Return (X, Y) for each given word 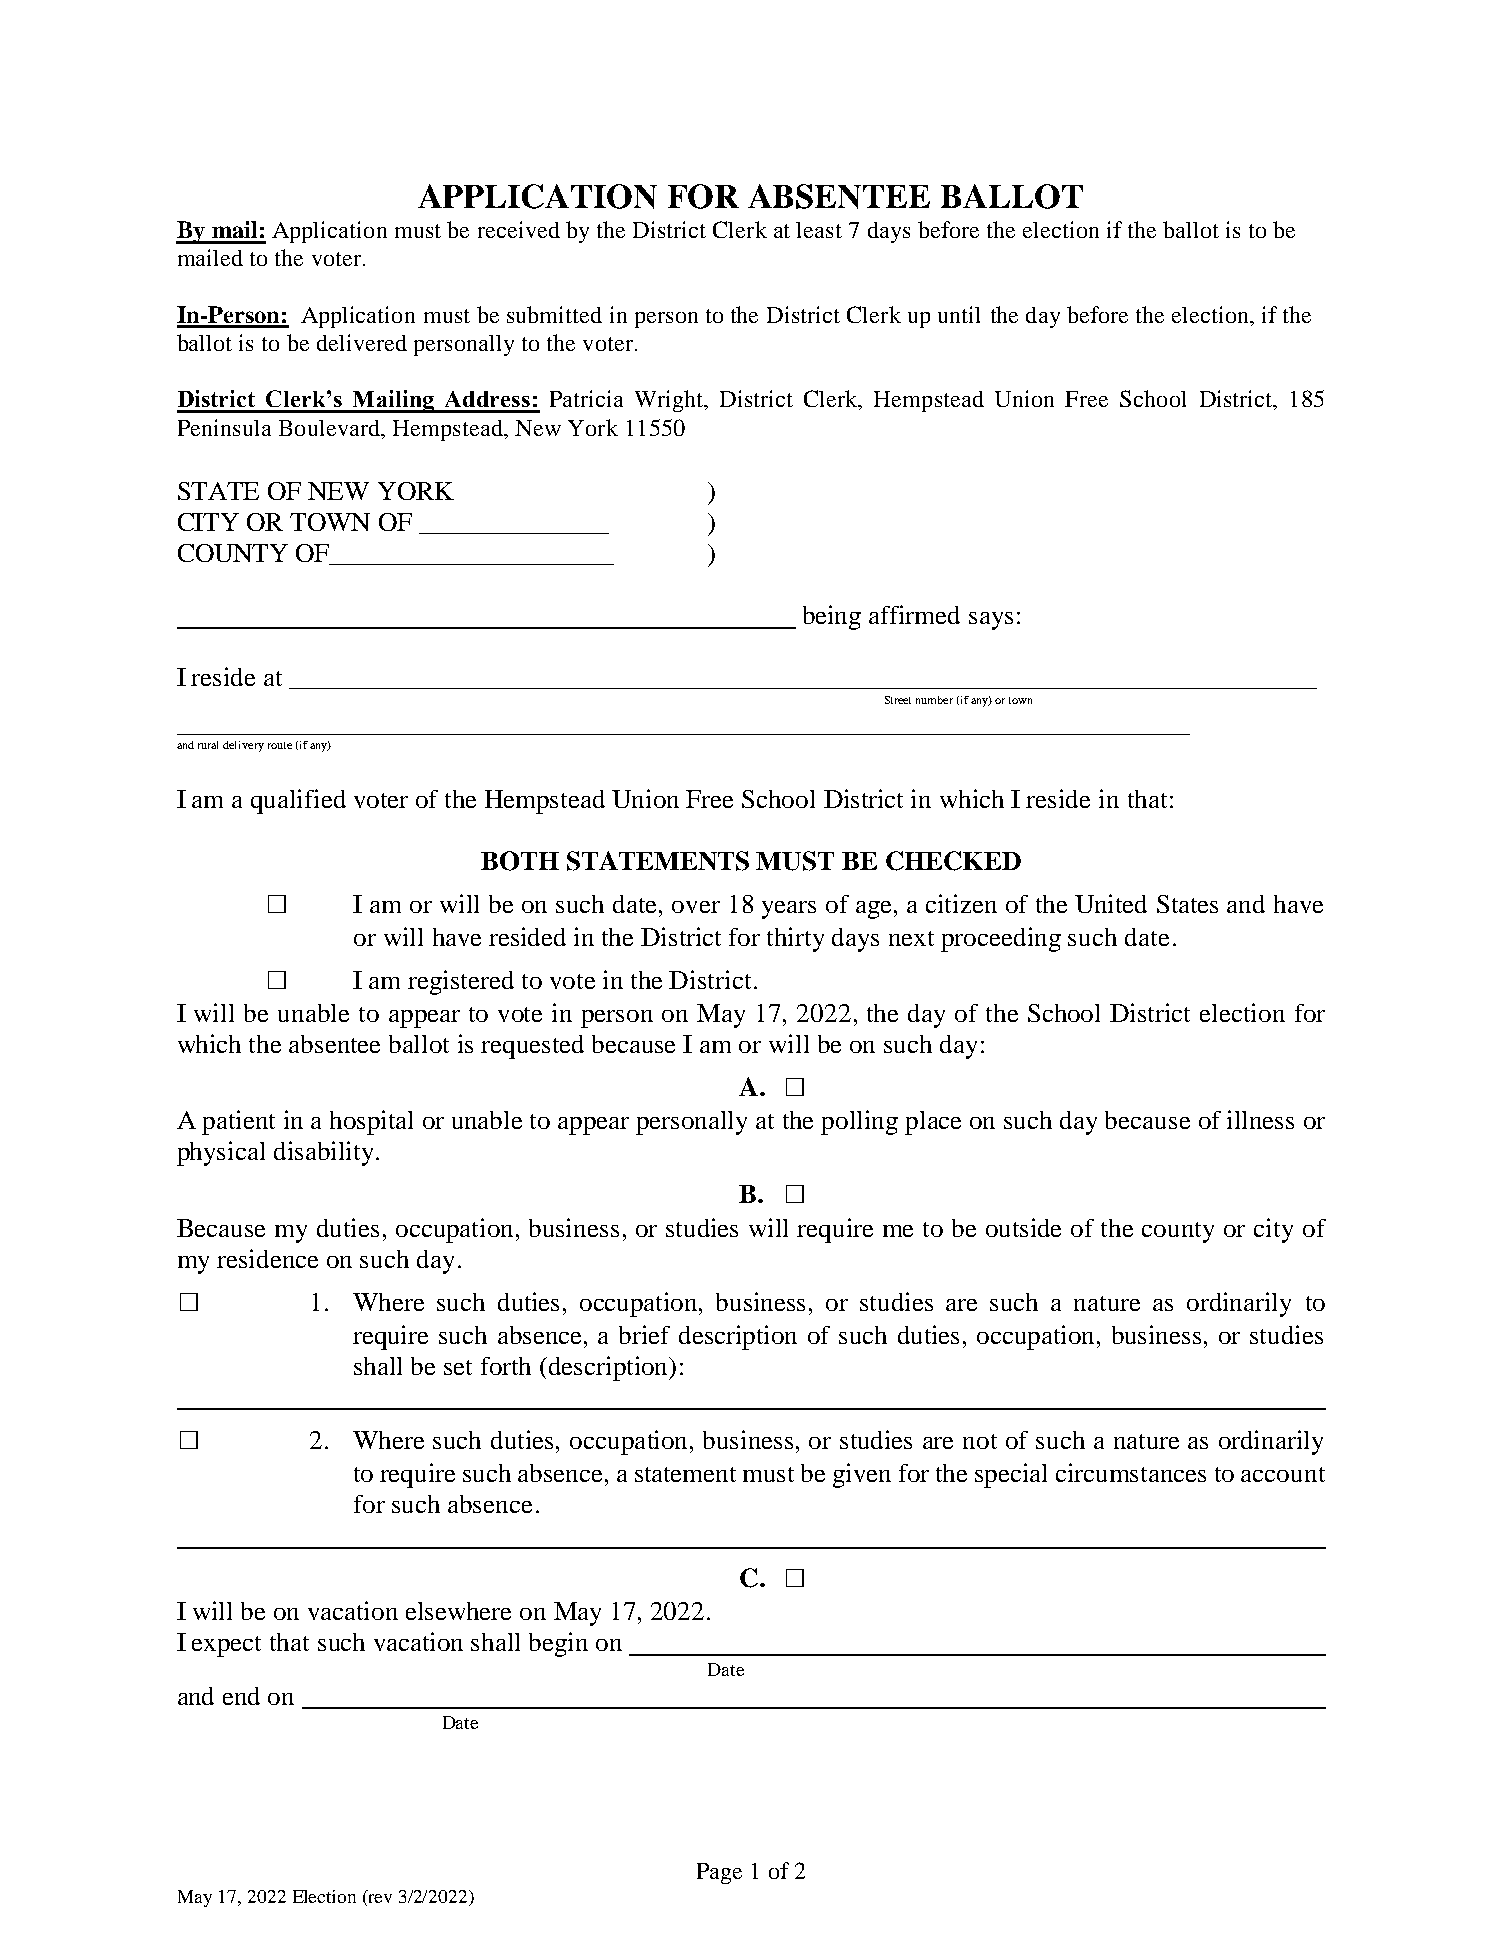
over (696, 907)
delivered (362, 342)
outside (1023, 1227)
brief (644, 1334)
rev (379, 1900)
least (819, 230)
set (458, 1367)
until (959, 314)
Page (719, 1873)
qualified (298, 801)
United (1111, 903)
